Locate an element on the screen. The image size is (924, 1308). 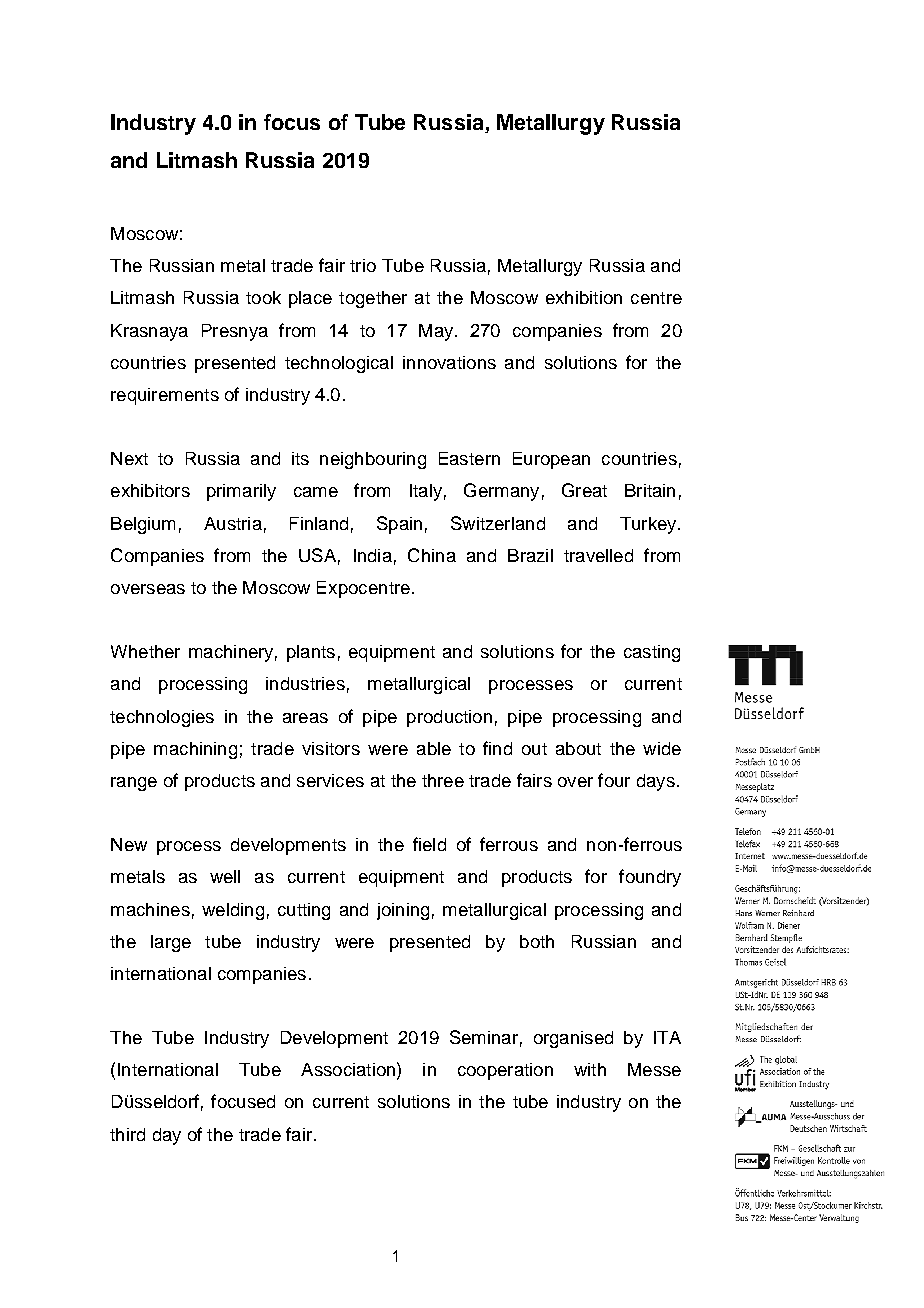
exhibition is located at coordinates (584, 297).
